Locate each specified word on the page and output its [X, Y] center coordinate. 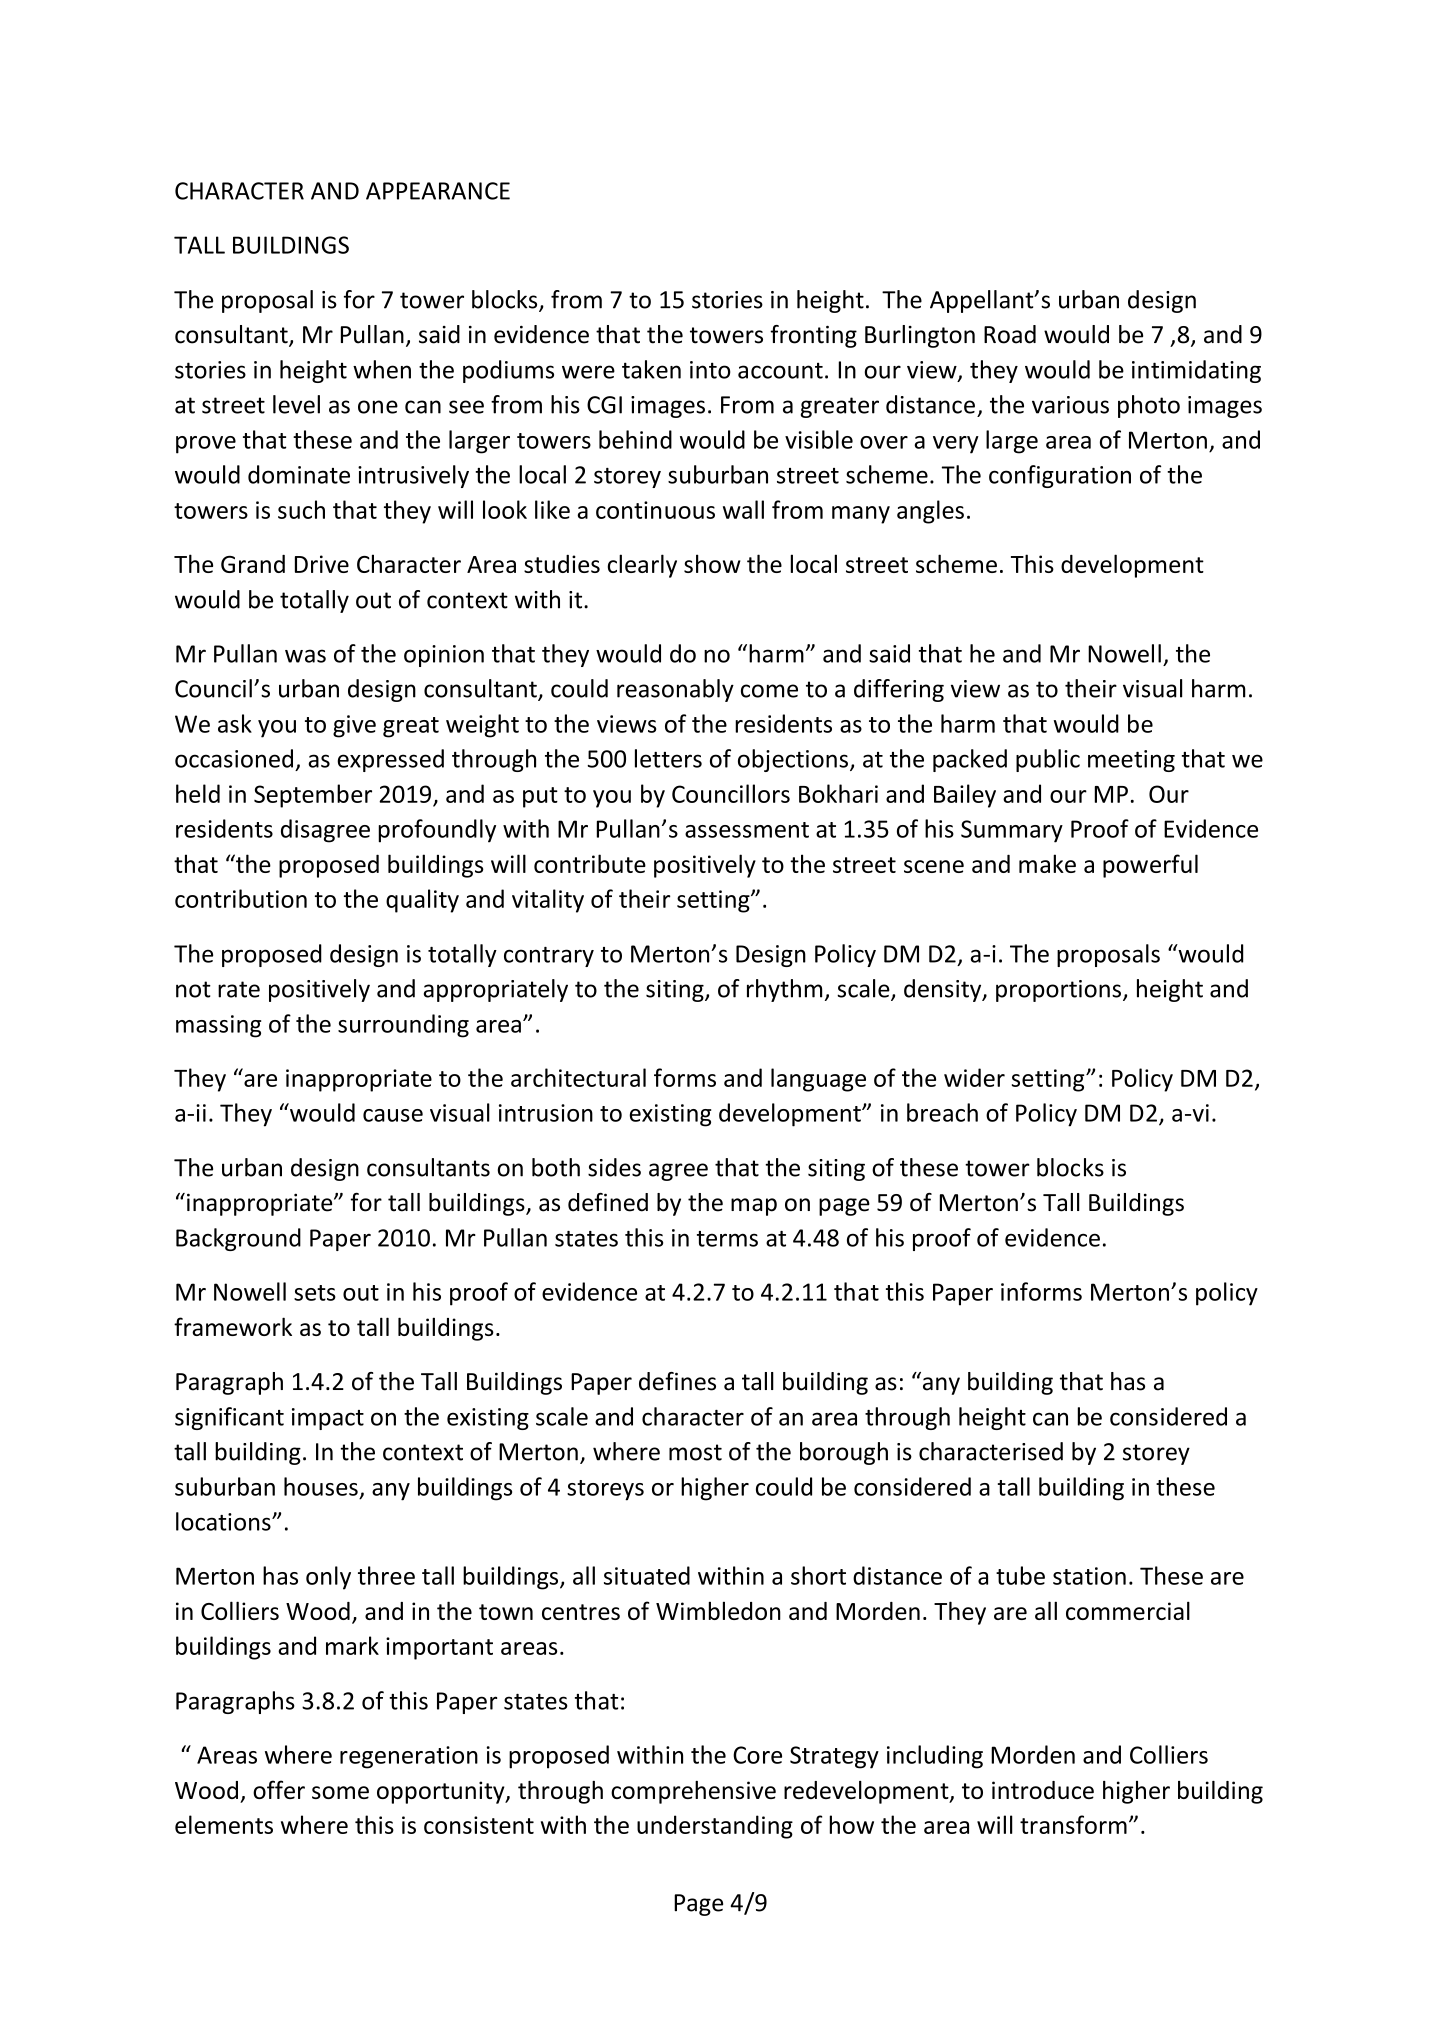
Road [1010, 334]
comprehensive [693, 1792]
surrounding [403, 1026]
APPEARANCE [438, 191]
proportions [1058, 991]
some [340, 1792]
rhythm [784, 990]
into [710, 370]
